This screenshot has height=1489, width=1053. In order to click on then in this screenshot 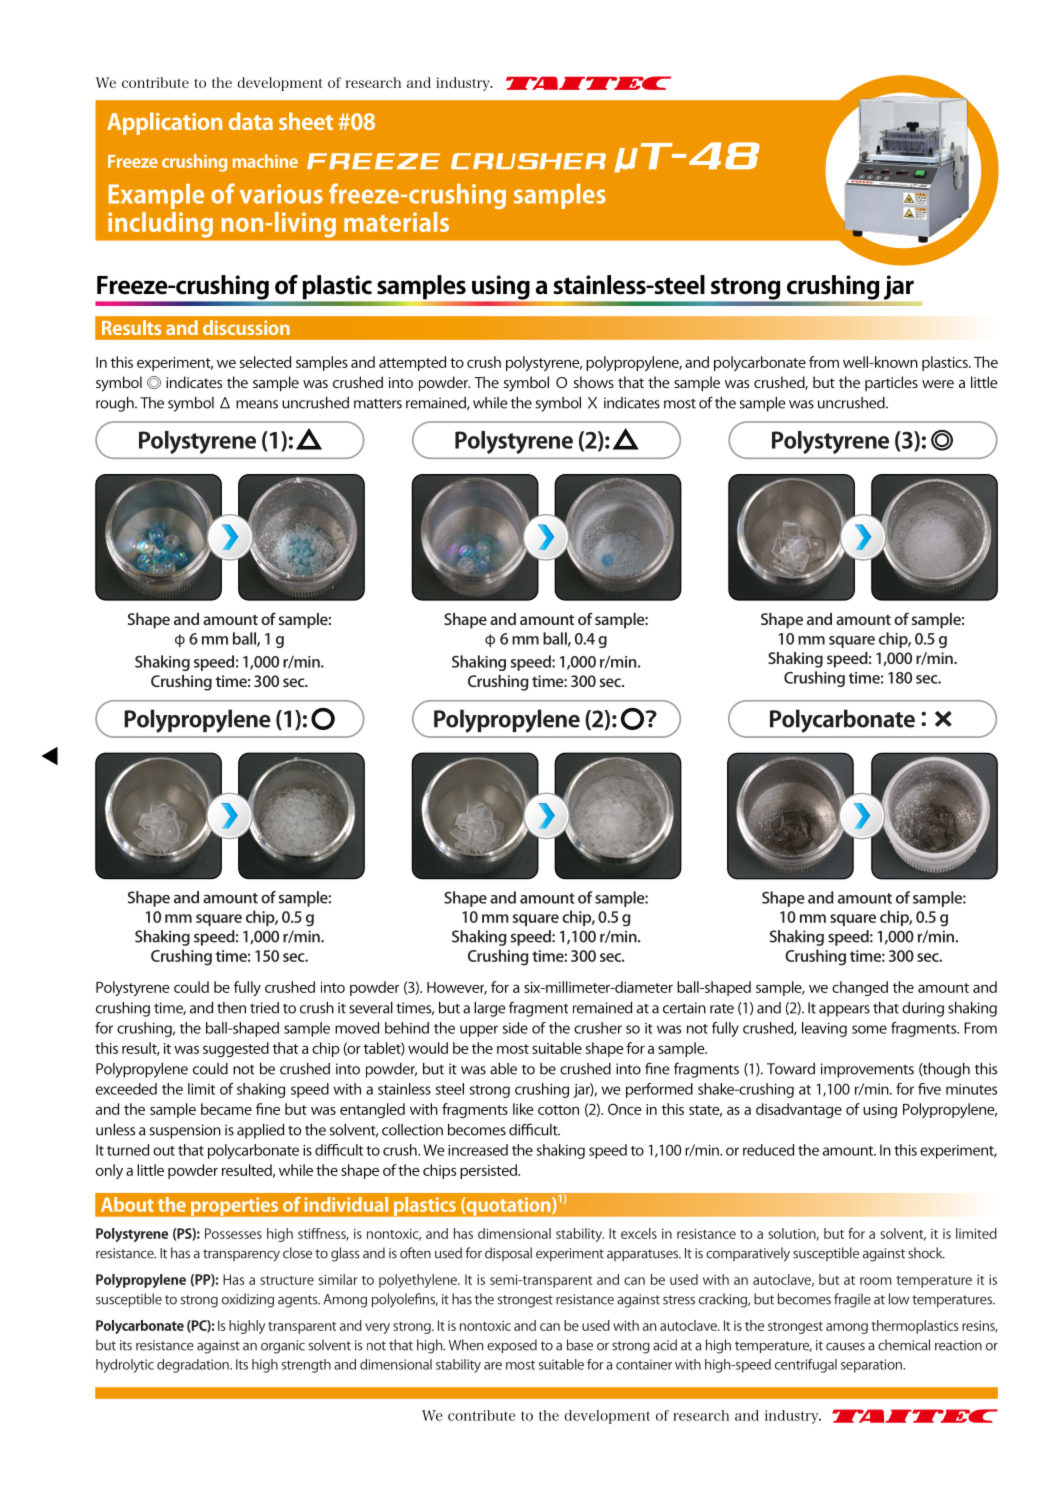, I will do `click(231, 1008)`.
